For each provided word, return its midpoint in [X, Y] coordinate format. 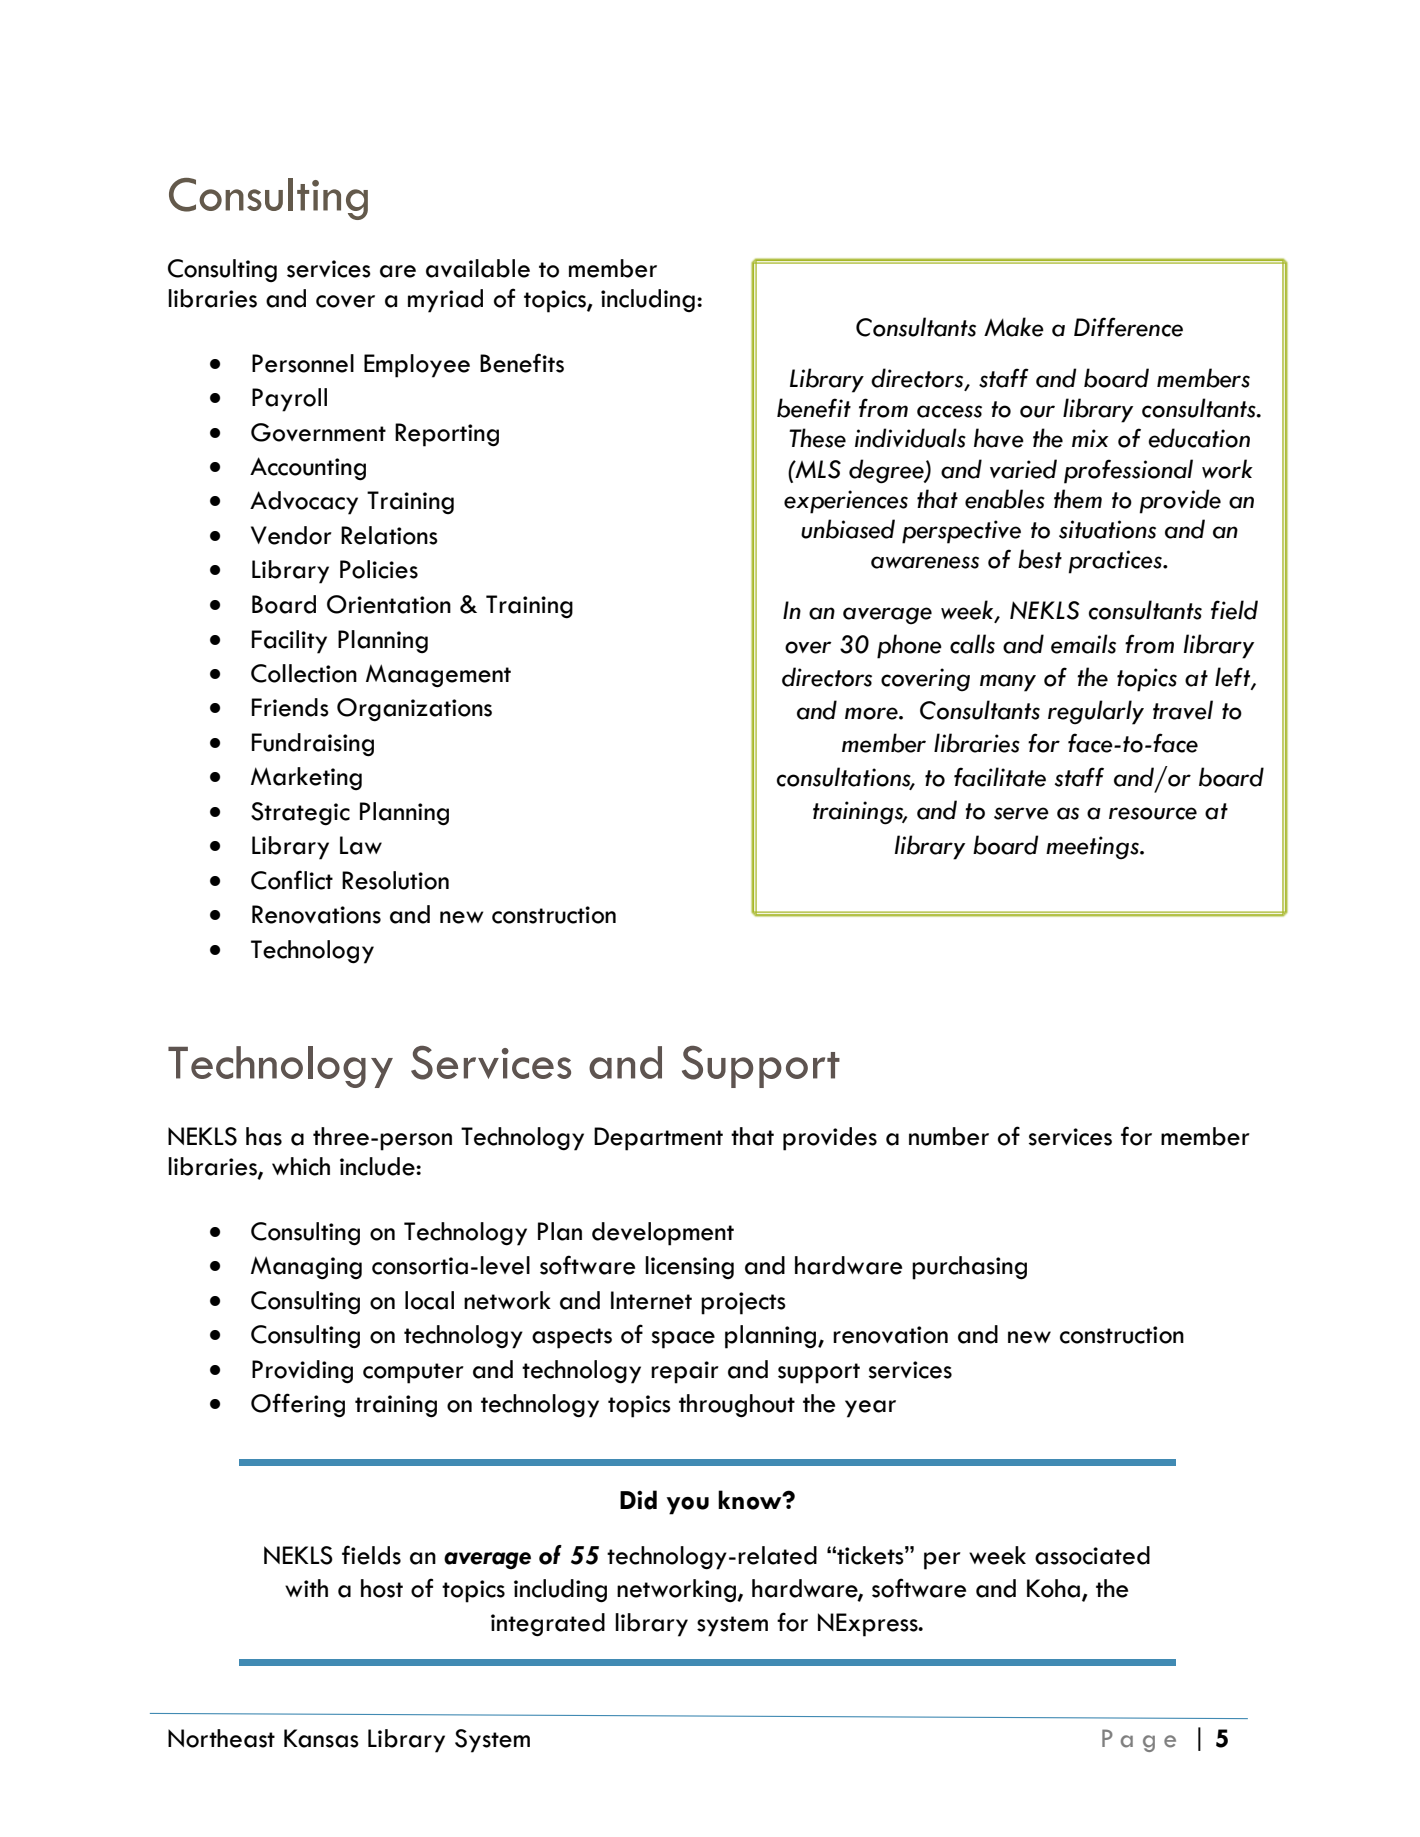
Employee [417, 366]
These [817, 438]
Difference [1128, 327]
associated [1092, 1555]
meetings [1094, 848]
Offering [298, 1405]
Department [658, 1139]
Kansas [321, 1738]
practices [1116, 562]
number [949, 1136]
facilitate [1000, 777]
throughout [737, 1406]
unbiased [848, 529]
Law [361, 845]
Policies [379, 569]
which [301, 1166]
